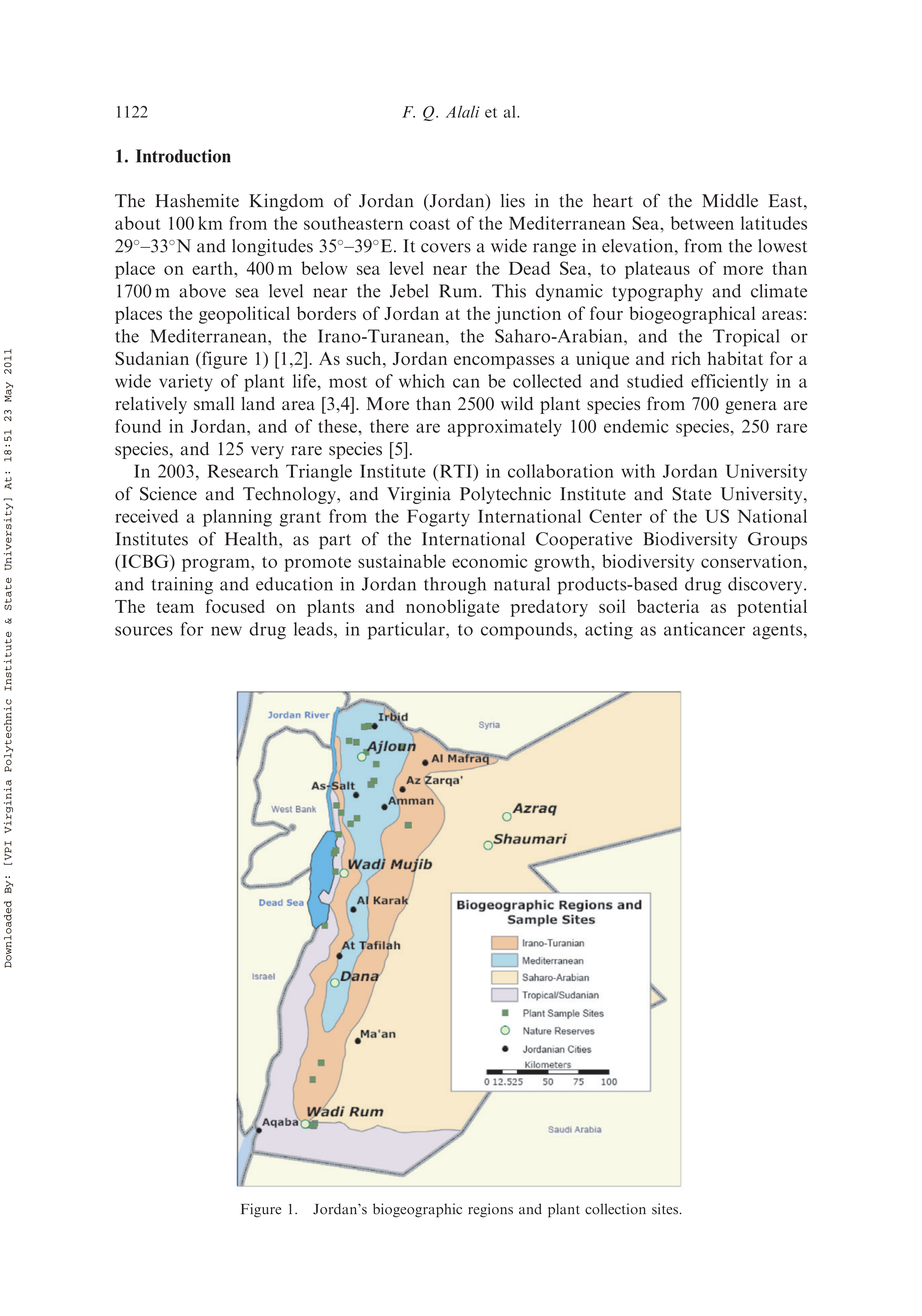  I want to click on Middle, so click(730, 201).
